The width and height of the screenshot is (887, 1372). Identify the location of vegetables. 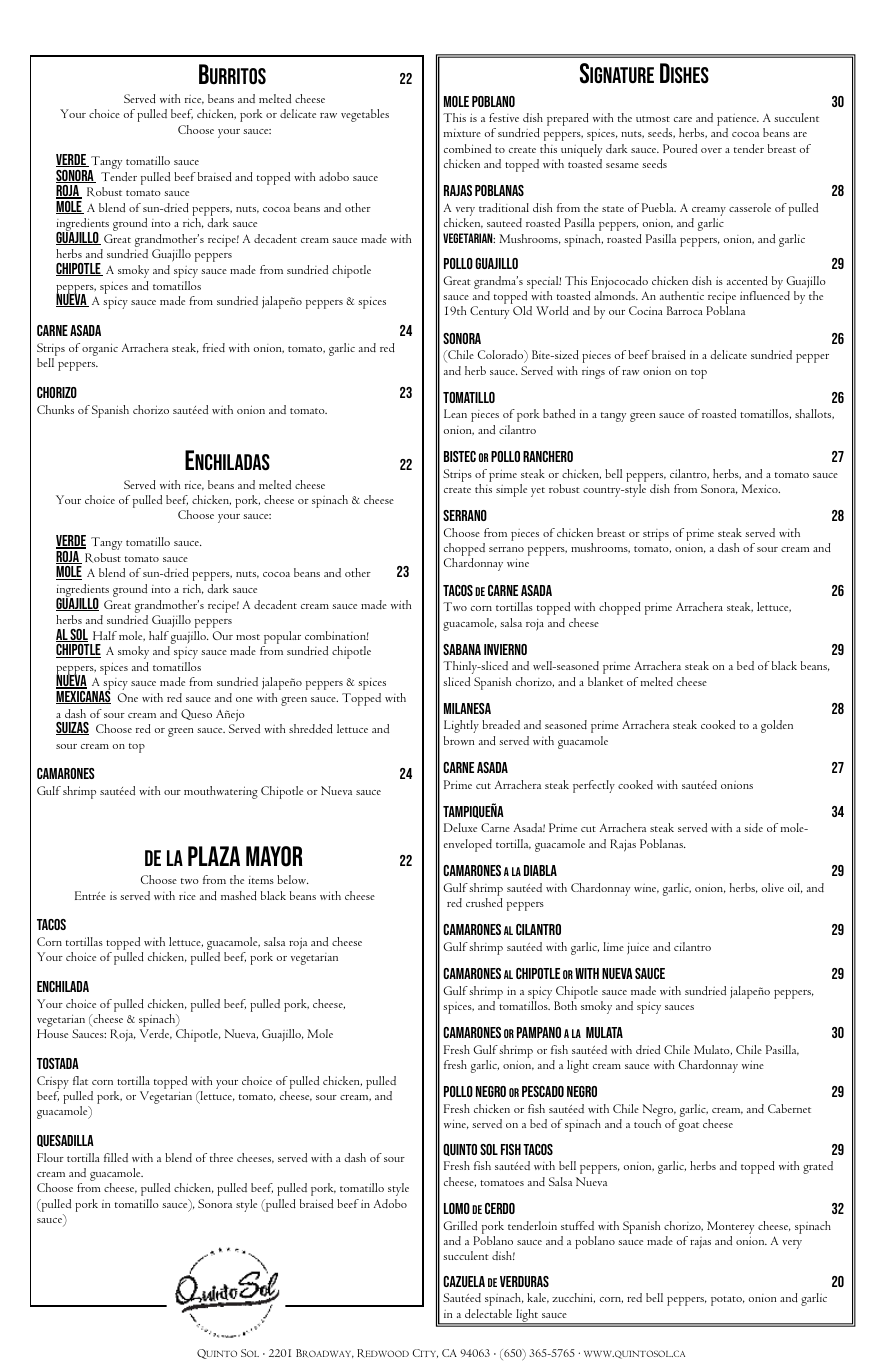
(365, 115).
